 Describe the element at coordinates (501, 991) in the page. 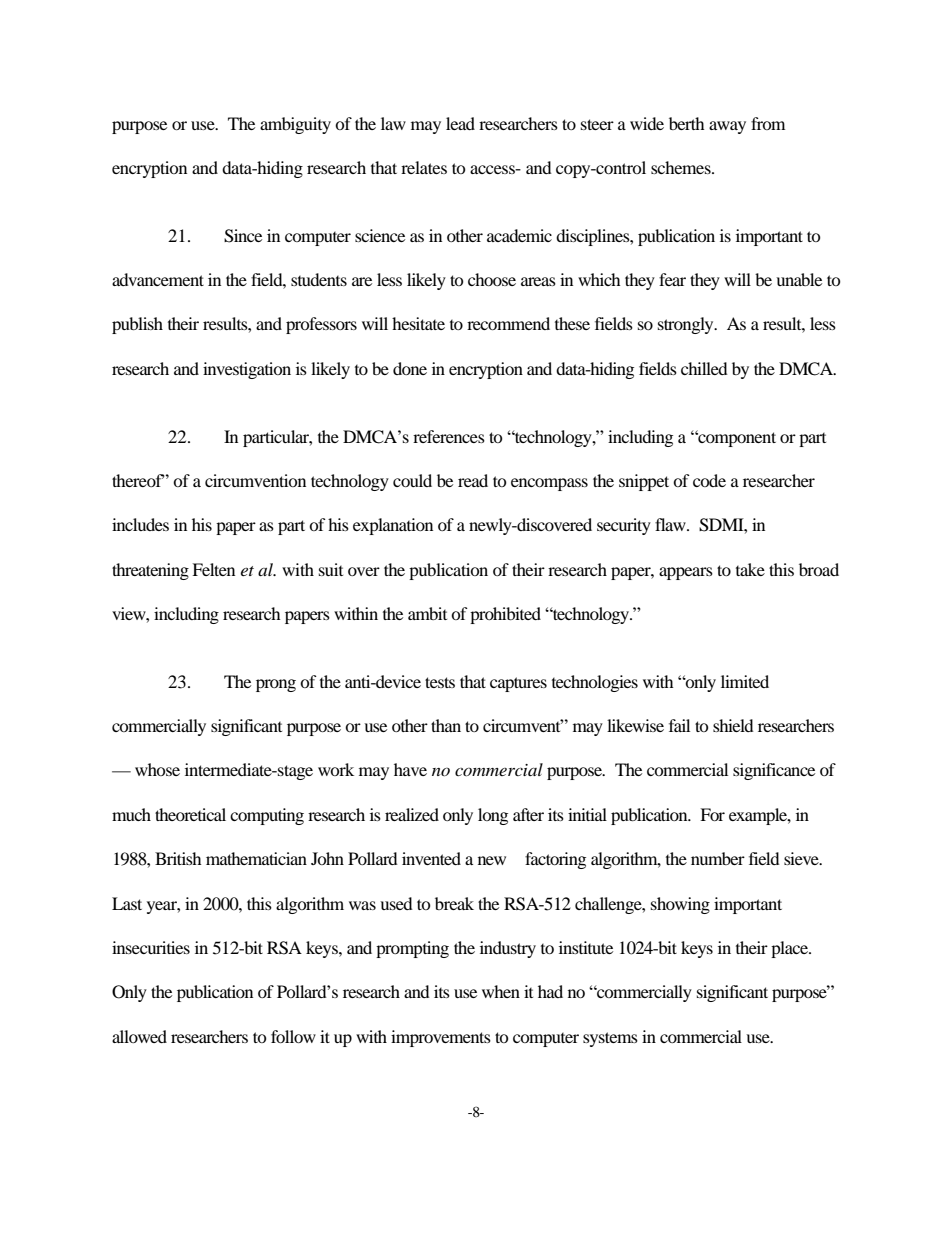

I see `when` at that location.
